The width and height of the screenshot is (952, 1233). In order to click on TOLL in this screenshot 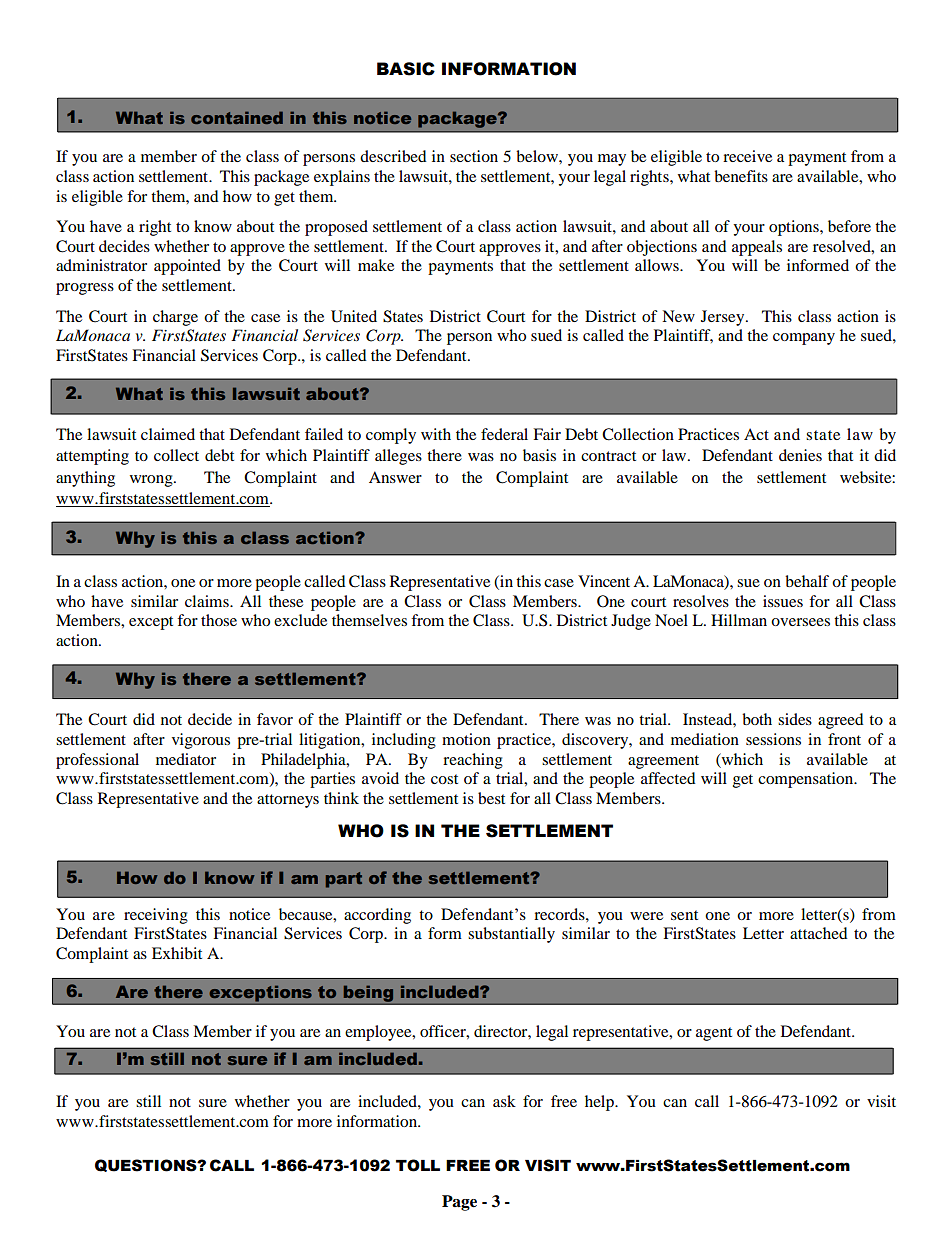, I will do `click(418, 1165)`.
